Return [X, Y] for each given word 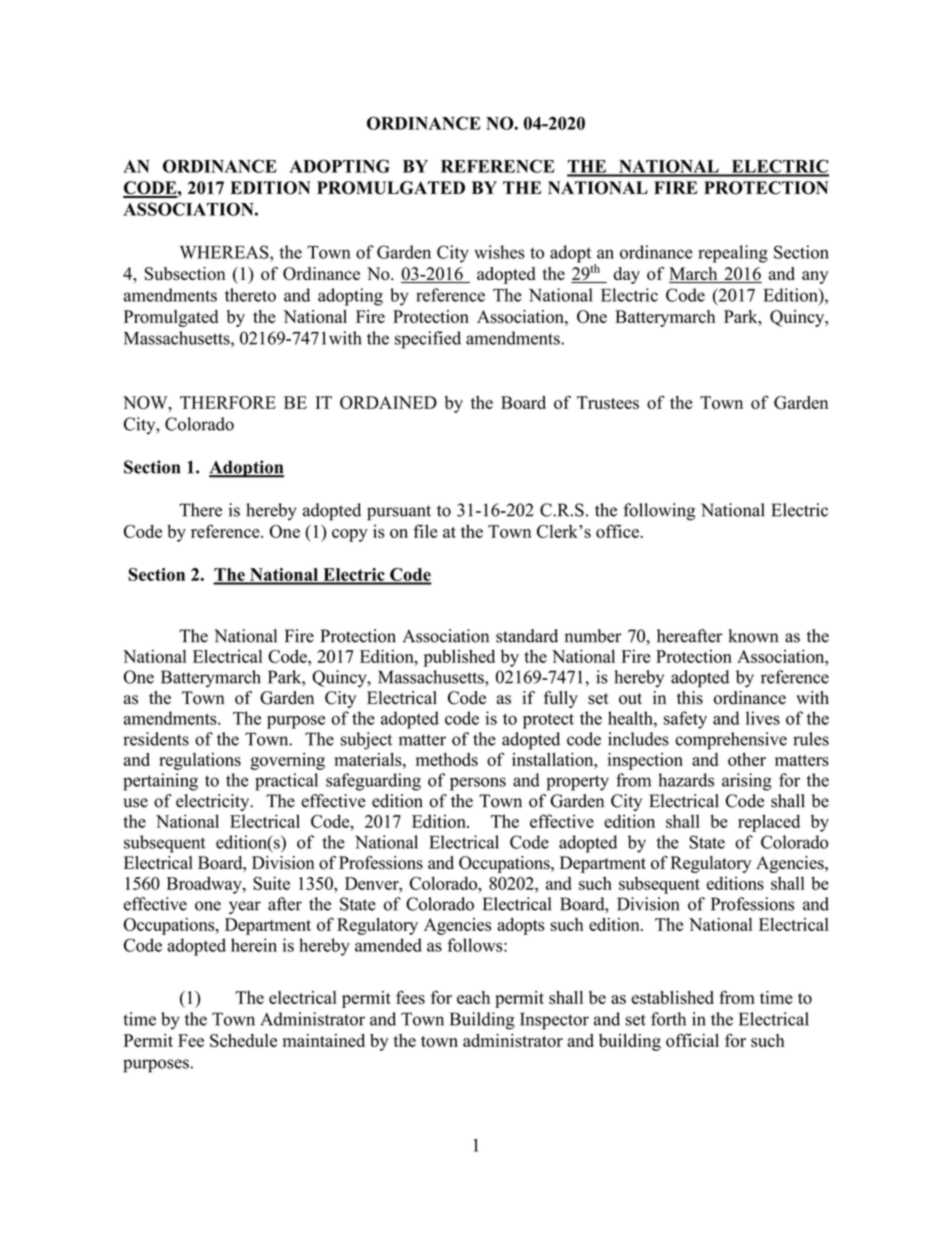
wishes [499, 252]
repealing [733, 254]
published [459, 658]
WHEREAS [225, 252]
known [753, 636]
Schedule [243, 1040]
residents [156, 739]
